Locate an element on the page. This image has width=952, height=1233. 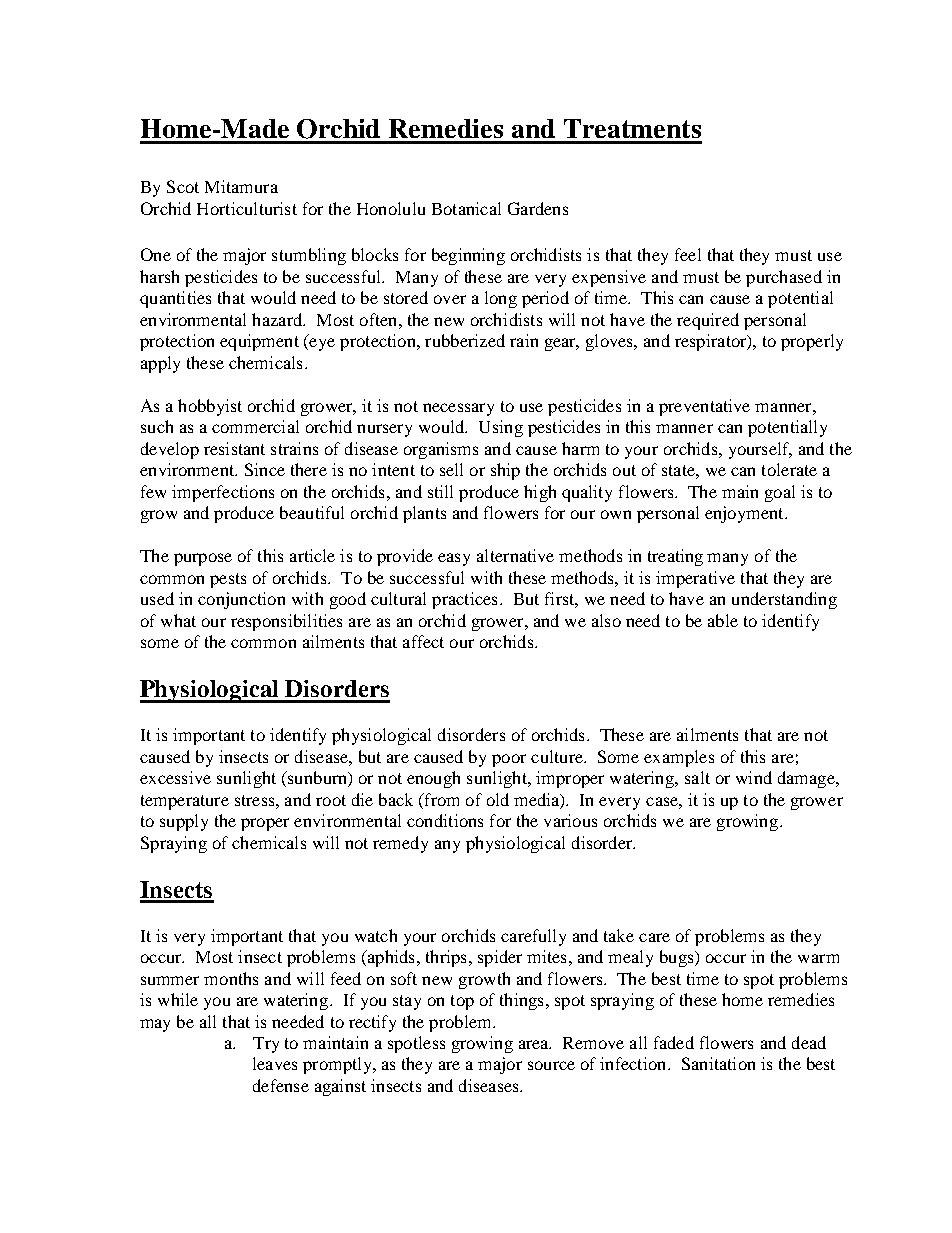
feel is located at coordinates (688, 254).
